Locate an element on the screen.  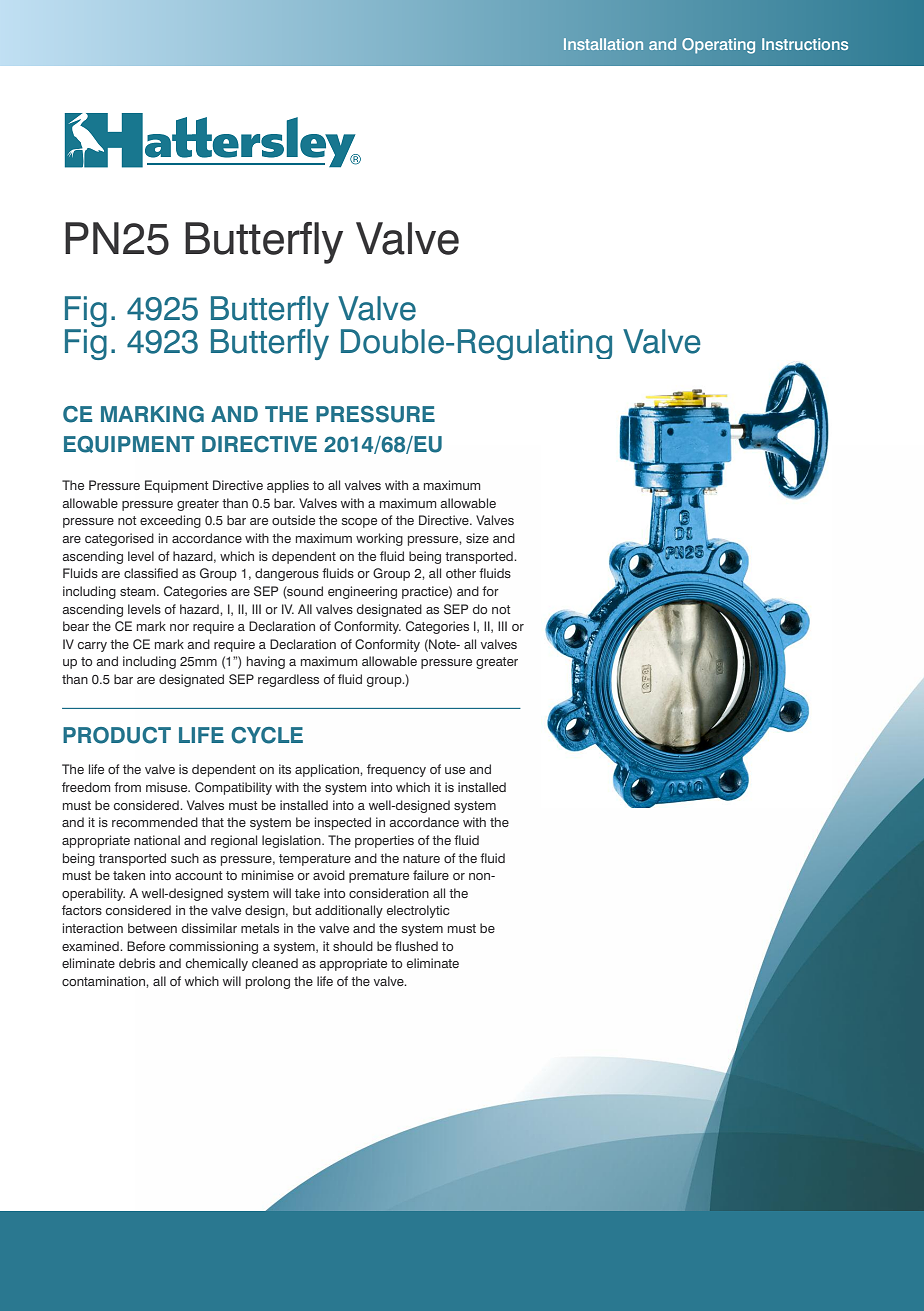
other is located at coordinates (461, 573).
